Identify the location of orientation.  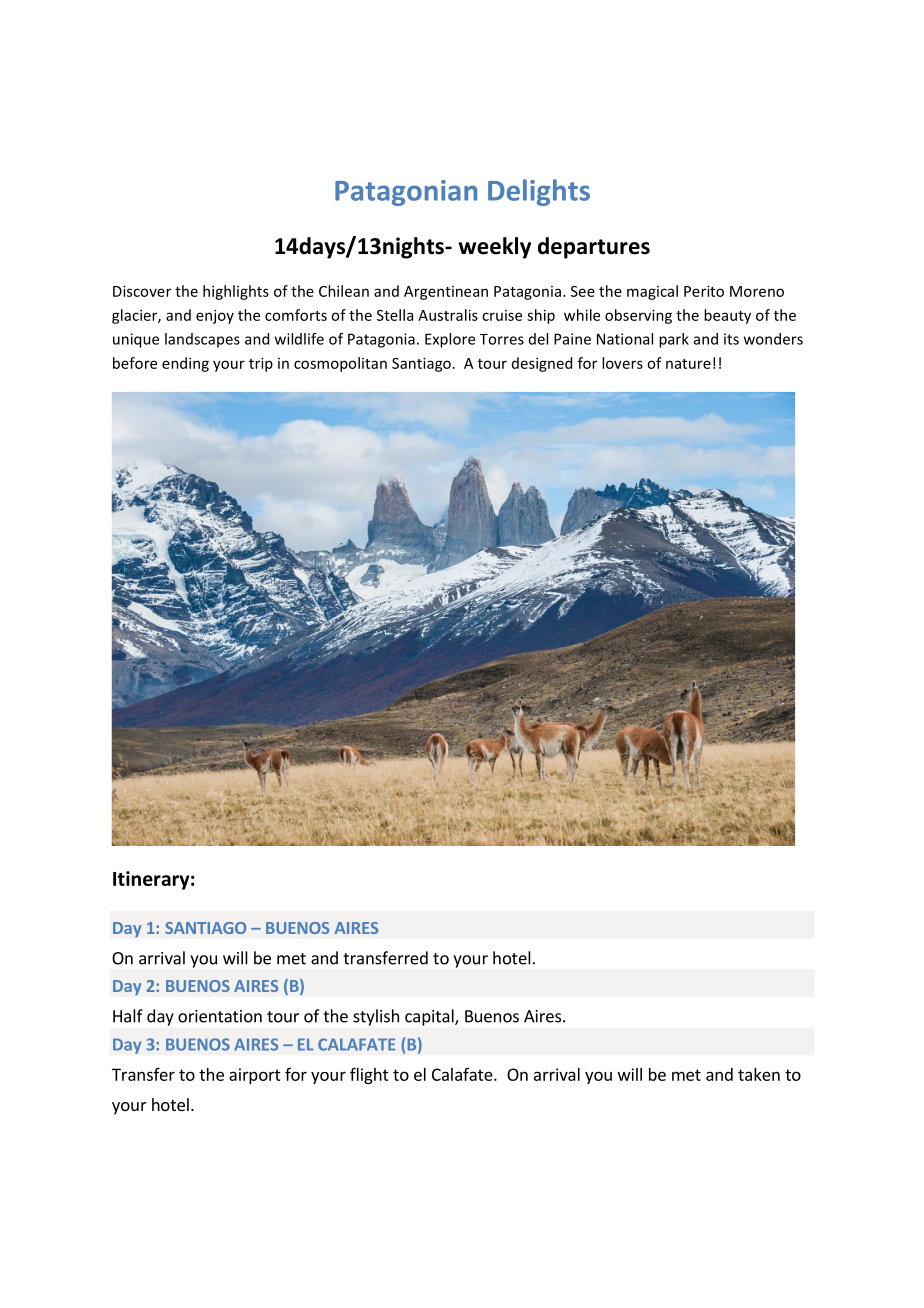
(220, 1016).
